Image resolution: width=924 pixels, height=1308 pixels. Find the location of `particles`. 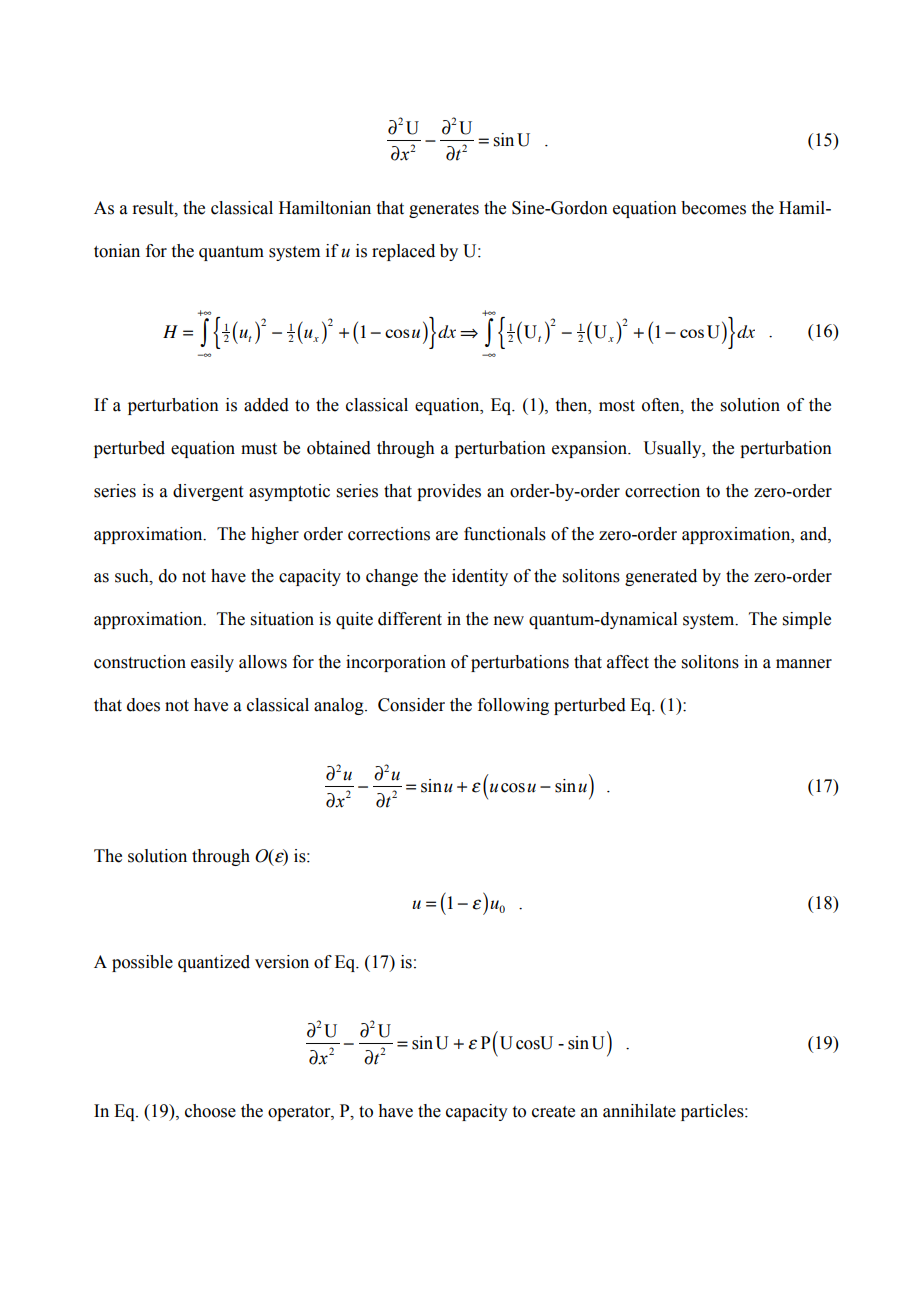

particles is located at coordinates (713, 1112).
